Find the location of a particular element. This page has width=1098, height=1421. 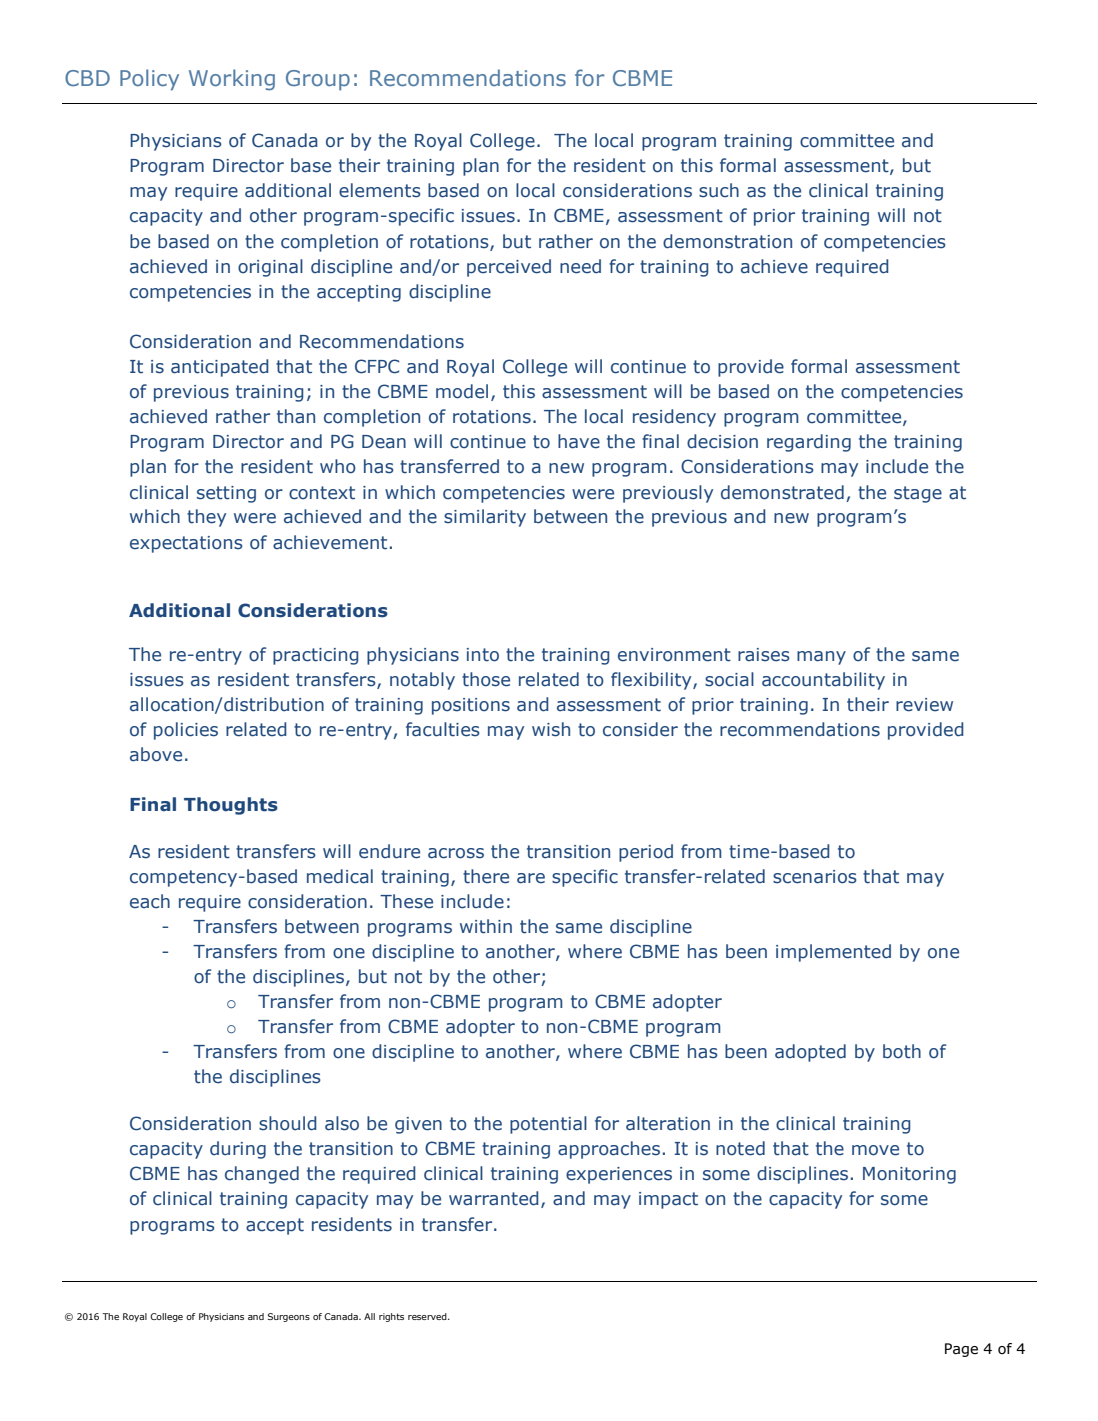

Working is located at coordinates (232, 80).
